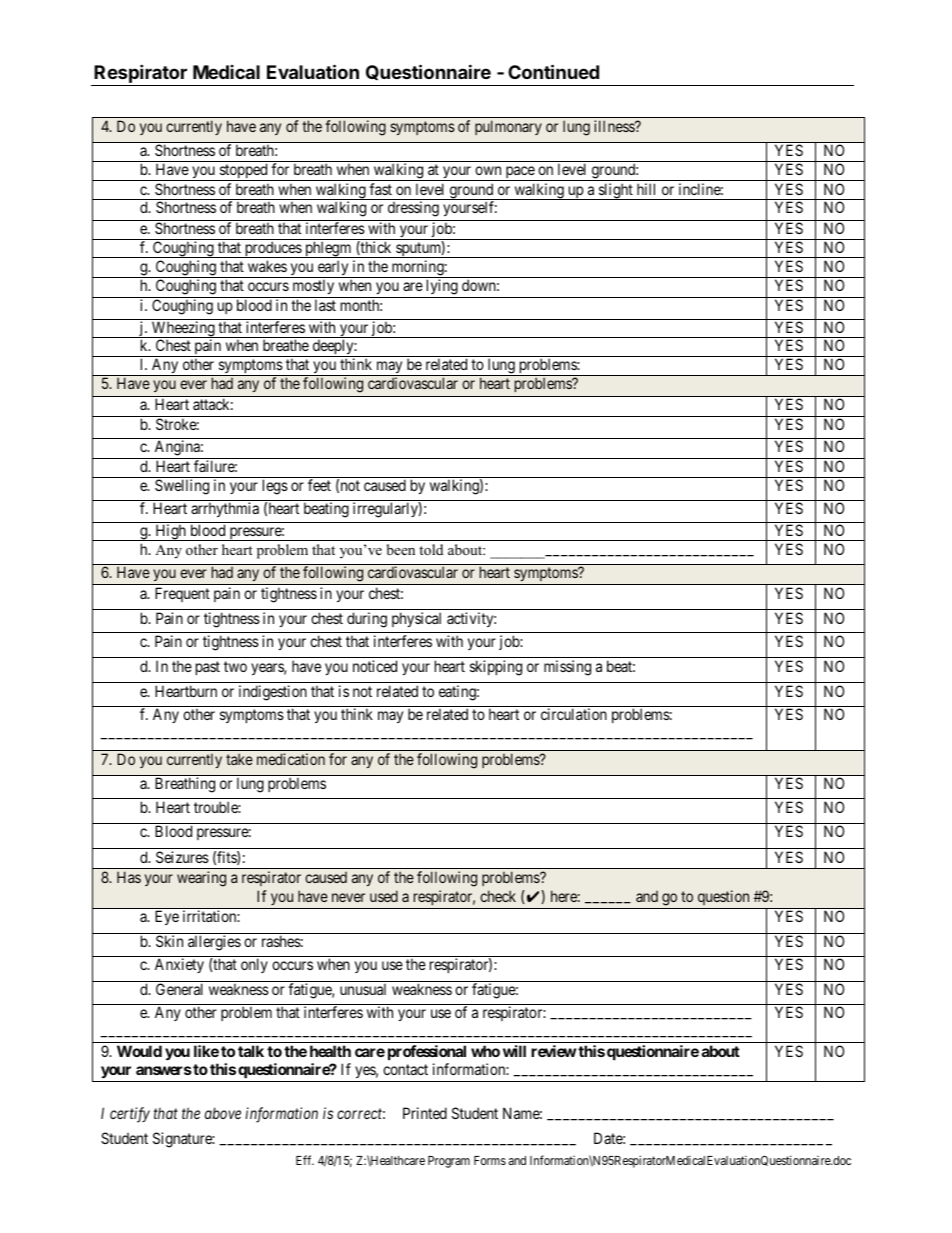 The height and width of the screenshot is (1233, 952). What do you see at coordinates (367, 620) in the screenshot?
I see `during` at bounding box center [367, 620].
